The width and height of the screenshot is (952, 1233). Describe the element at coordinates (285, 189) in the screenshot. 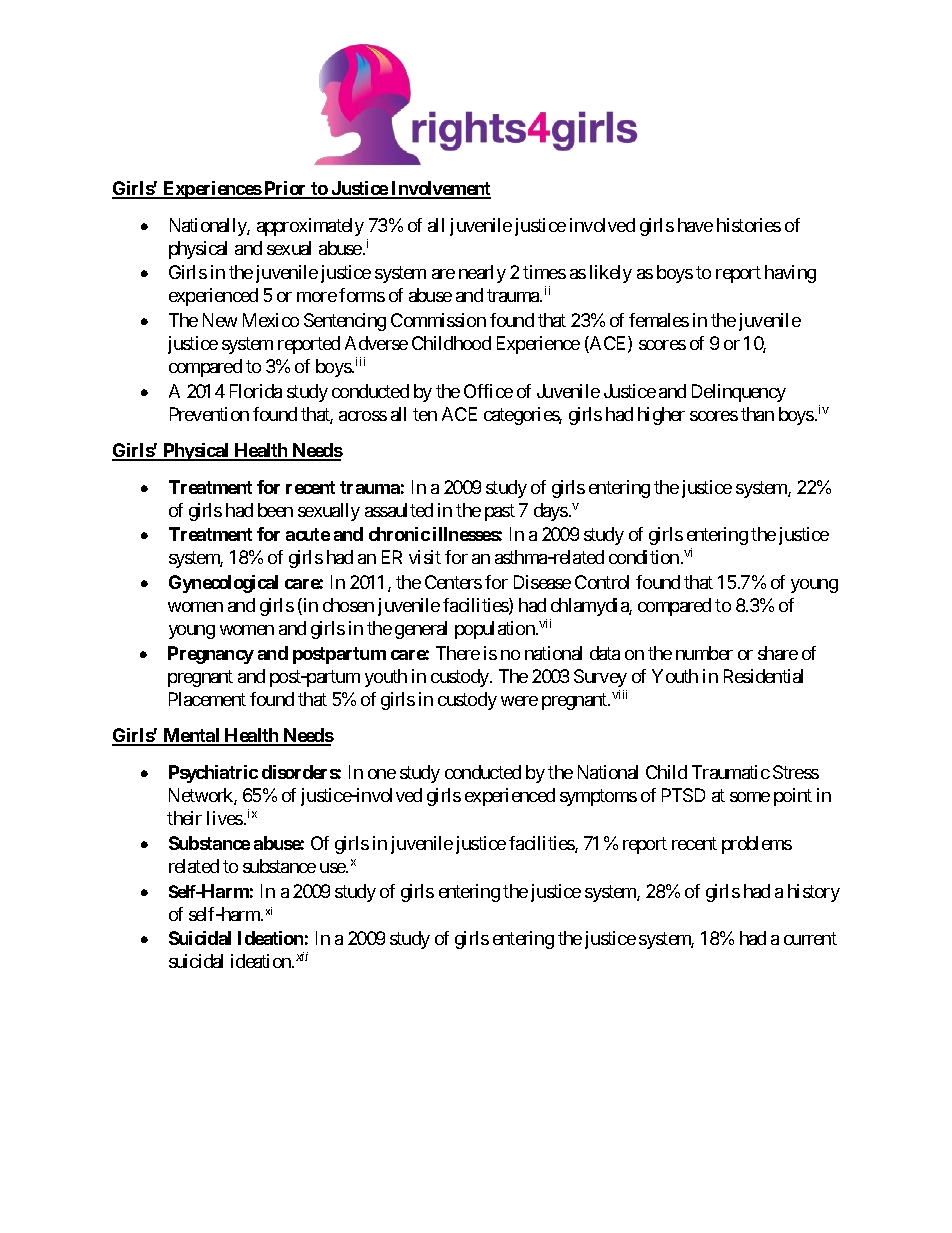

I see `Prior` at that location.
